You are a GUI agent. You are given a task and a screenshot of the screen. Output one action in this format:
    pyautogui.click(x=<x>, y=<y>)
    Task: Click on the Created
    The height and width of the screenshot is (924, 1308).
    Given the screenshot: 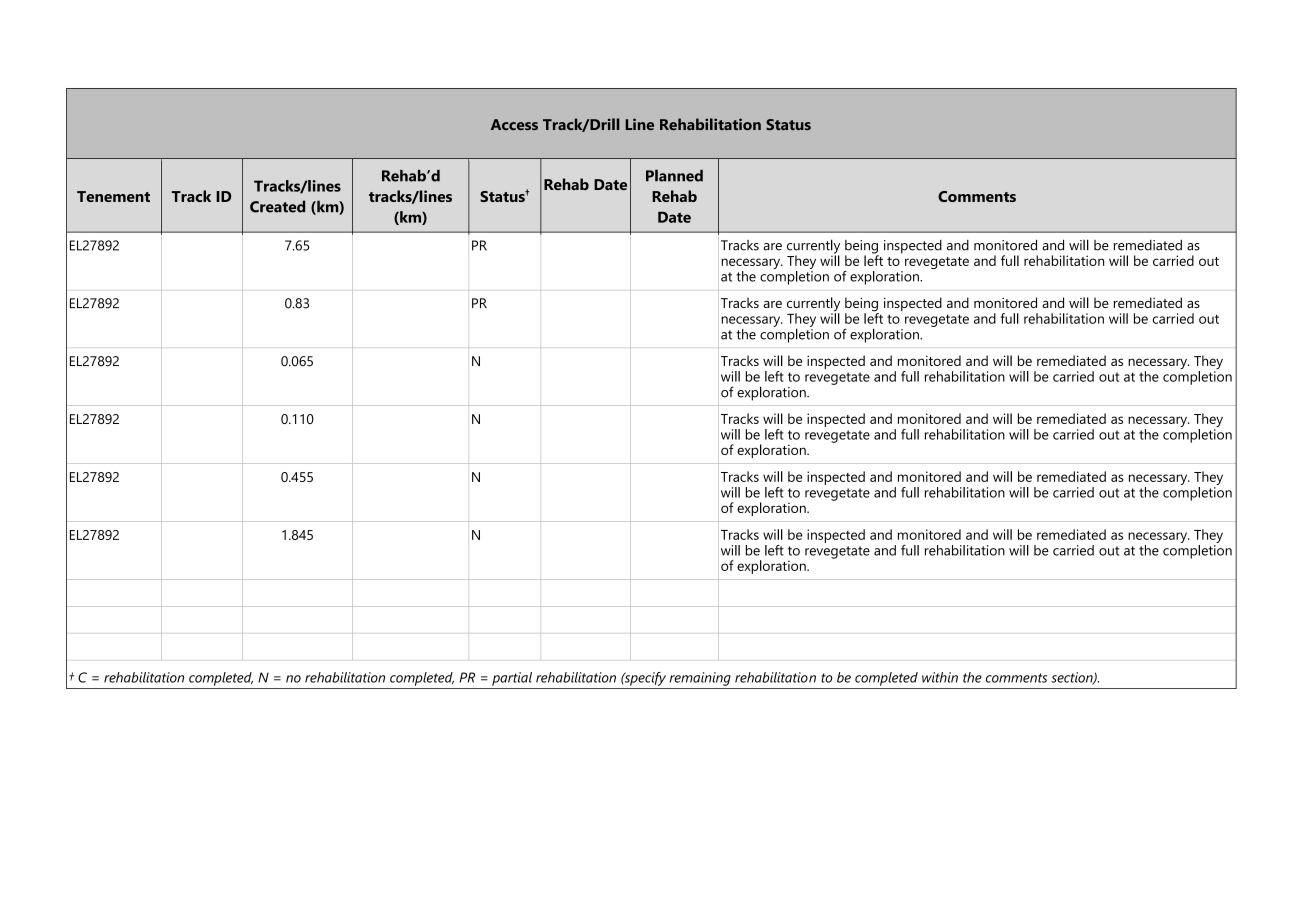 What is the action you would take?
    pyautogui.click(x=277, y=206)
